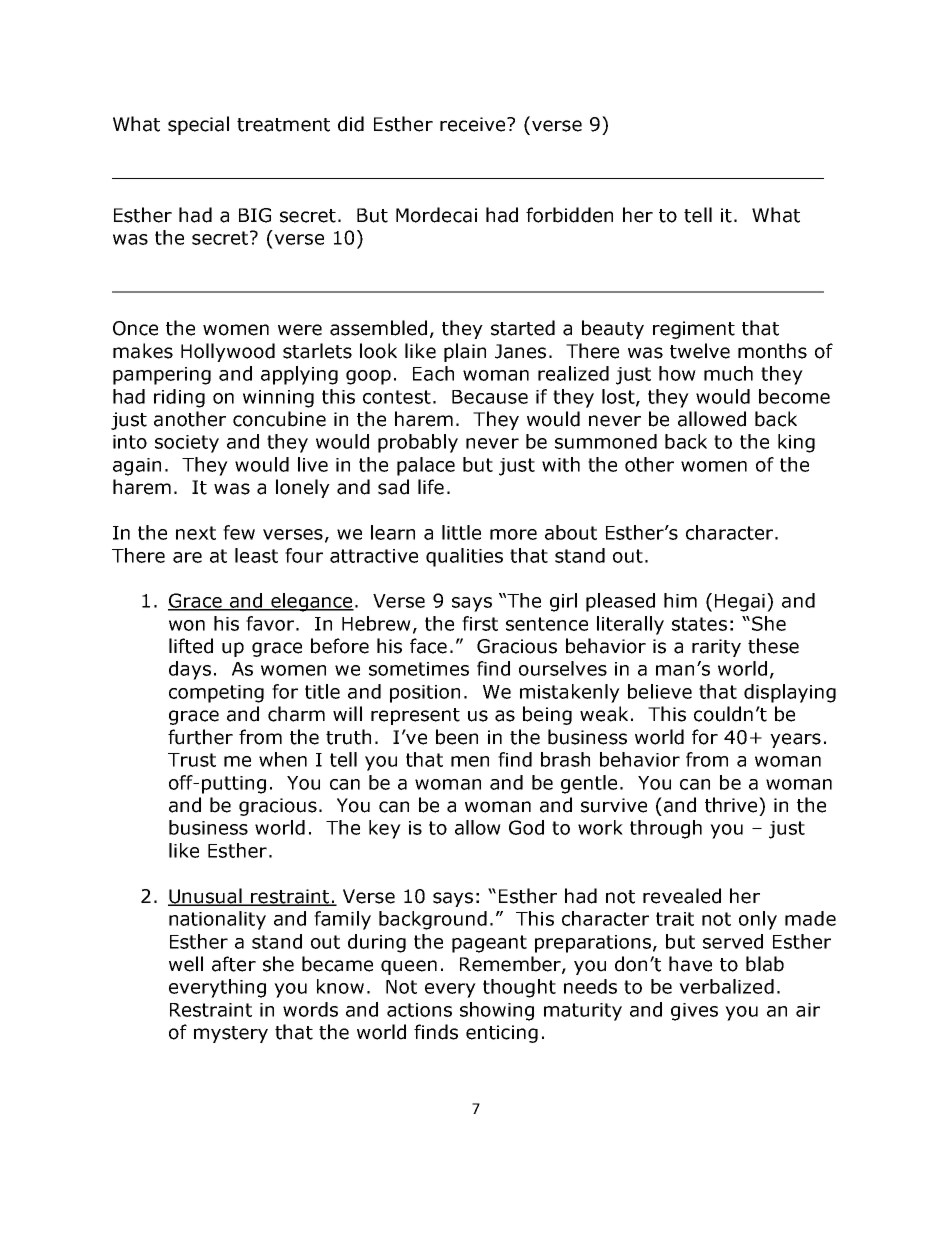 Image resolution: width=952 pixels, height=1233 pixels. Describe the element at coordinates (187, 444) in the page. I see `society` at that location.
